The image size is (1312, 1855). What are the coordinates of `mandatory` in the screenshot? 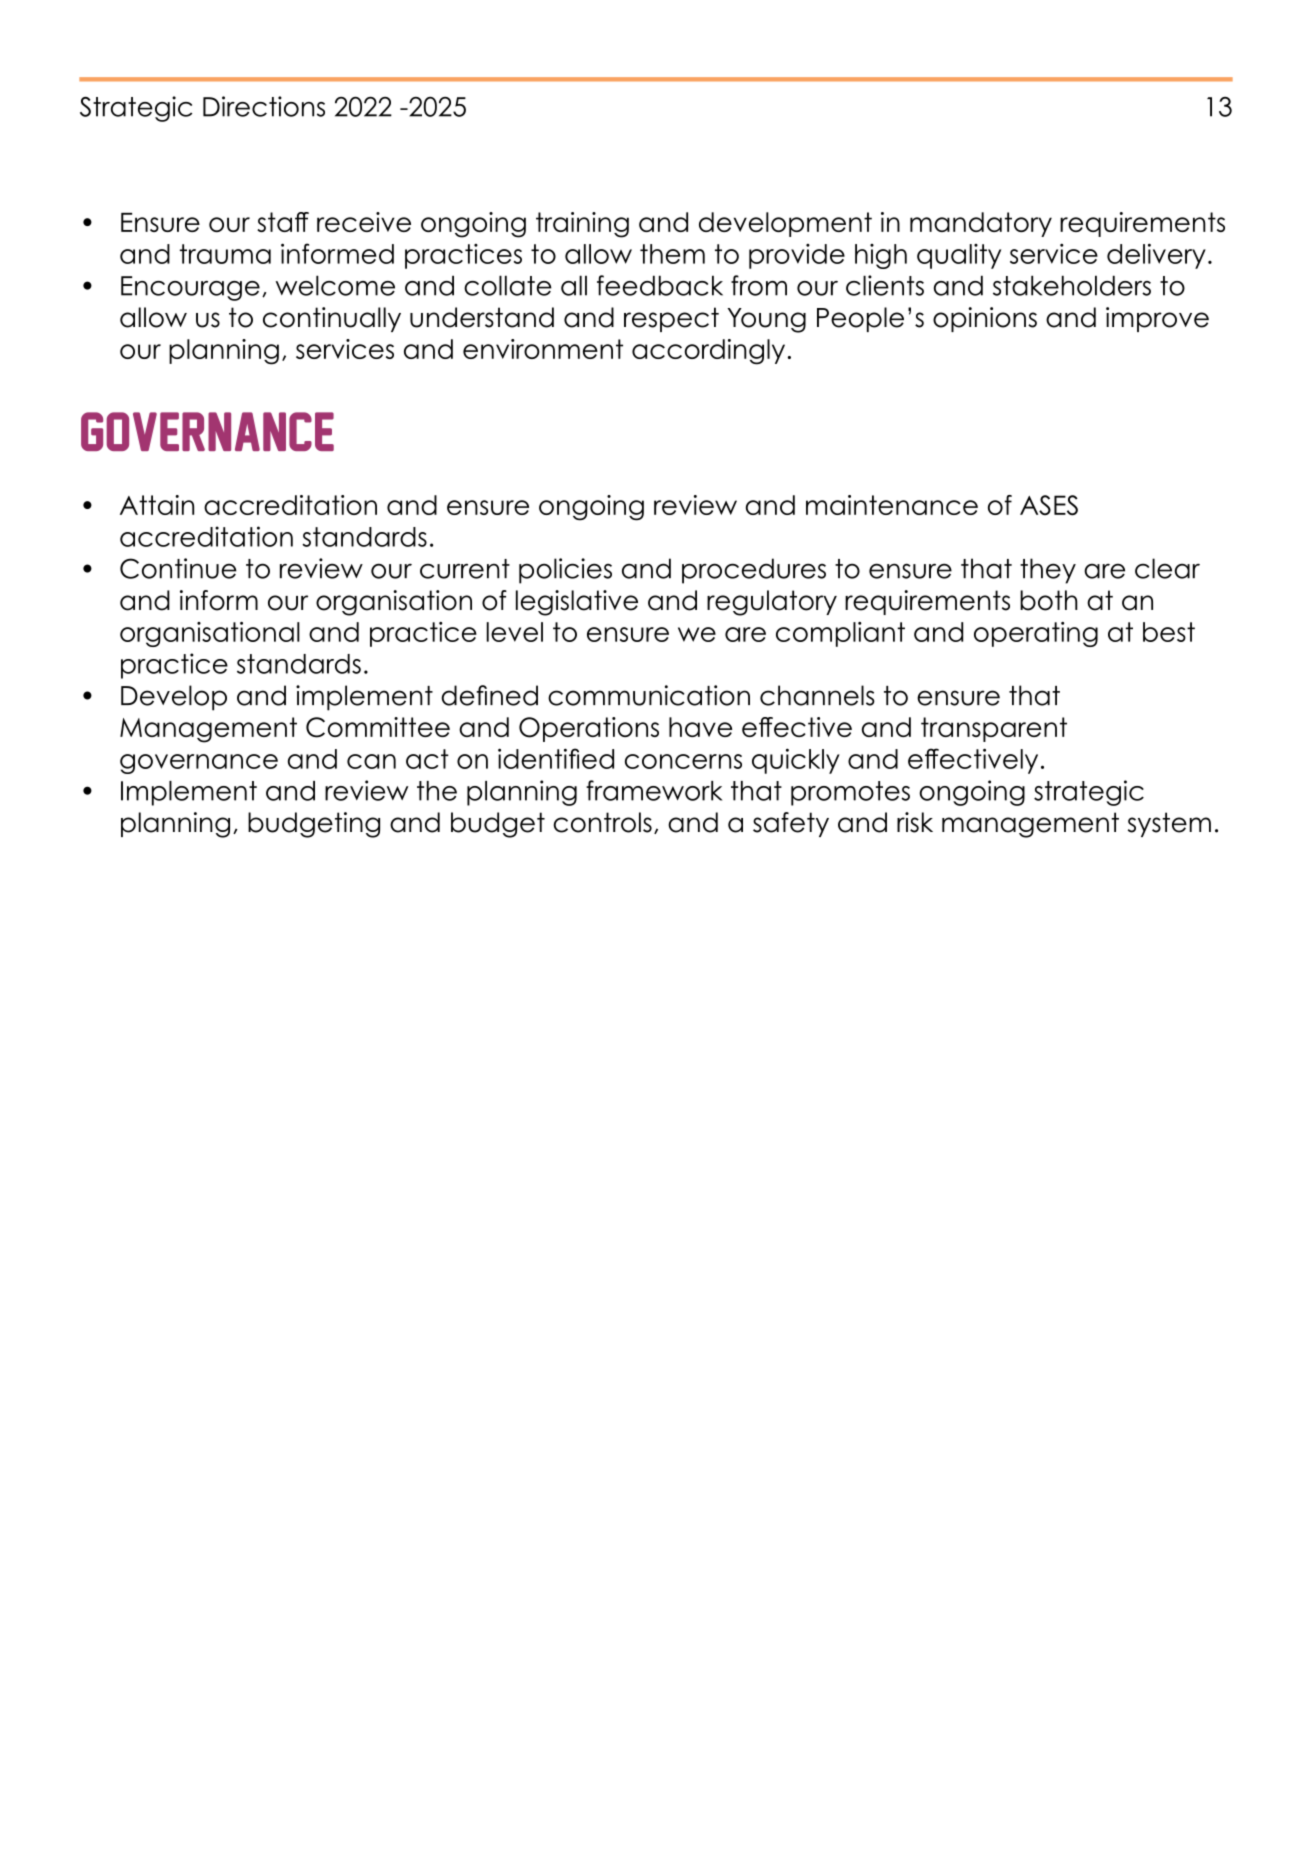 It's located at (981, 224).
